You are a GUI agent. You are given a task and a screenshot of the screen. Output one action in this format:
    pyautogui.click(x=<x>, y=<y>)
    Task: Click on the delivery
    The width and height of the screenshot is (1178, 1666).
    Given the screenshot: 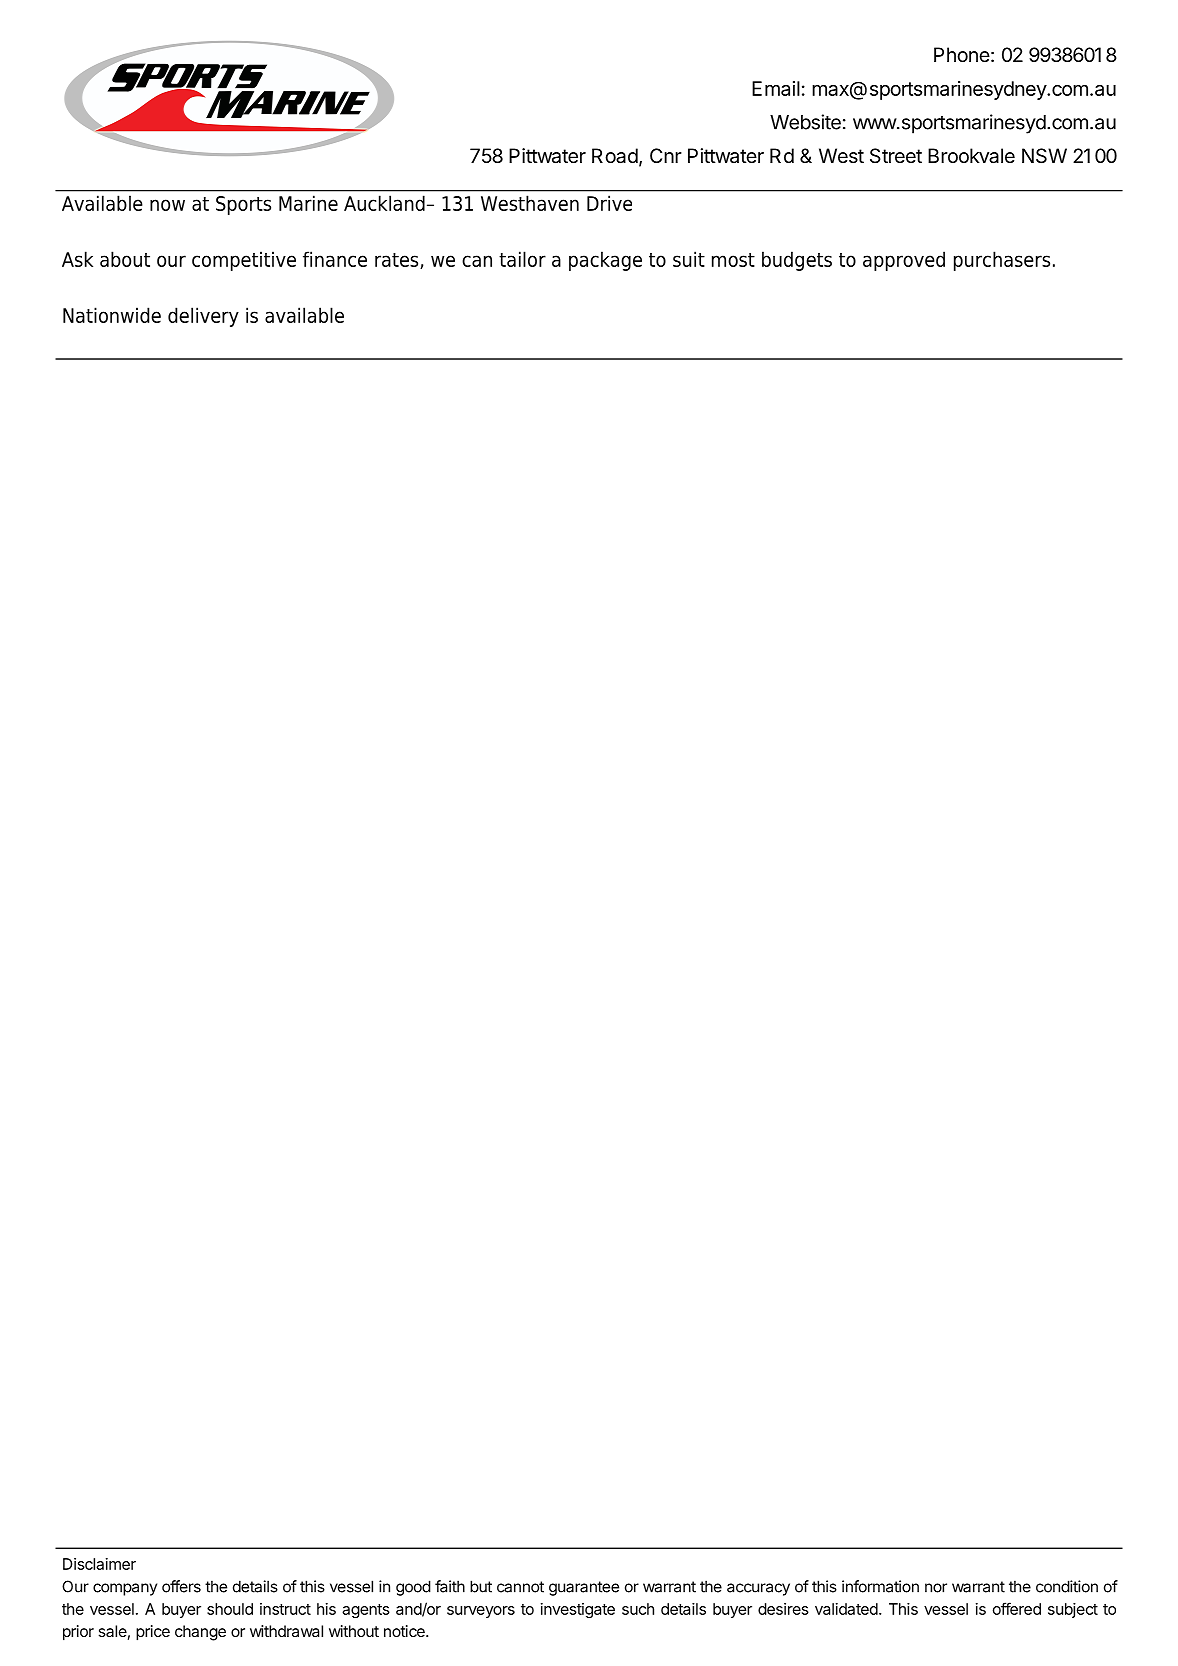 What is the action you would take?
    pyautogui.click(x=203, y=317)
